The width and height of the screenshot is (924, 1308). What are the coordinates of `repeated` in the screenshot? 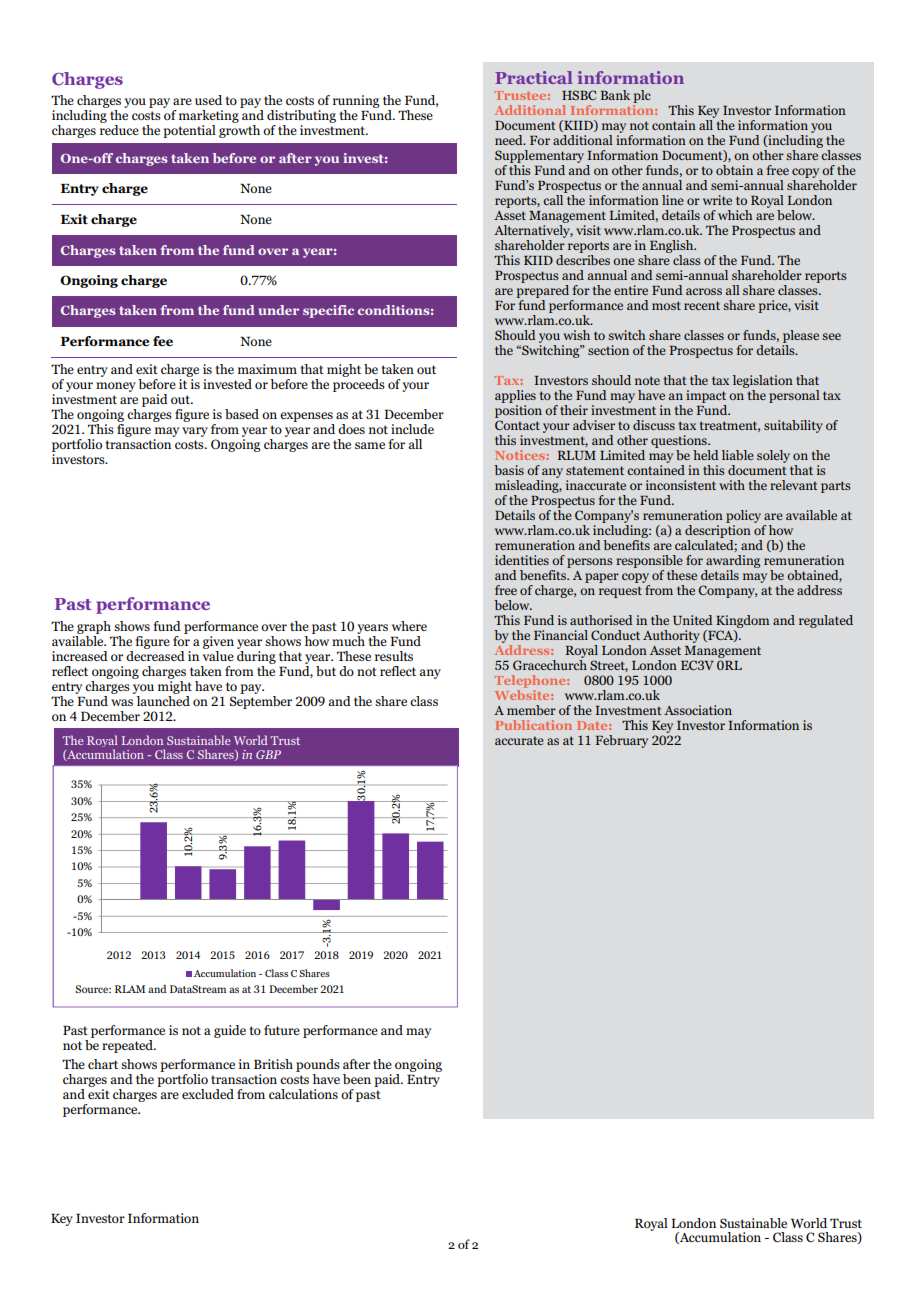 It's located at (128, 1046).
